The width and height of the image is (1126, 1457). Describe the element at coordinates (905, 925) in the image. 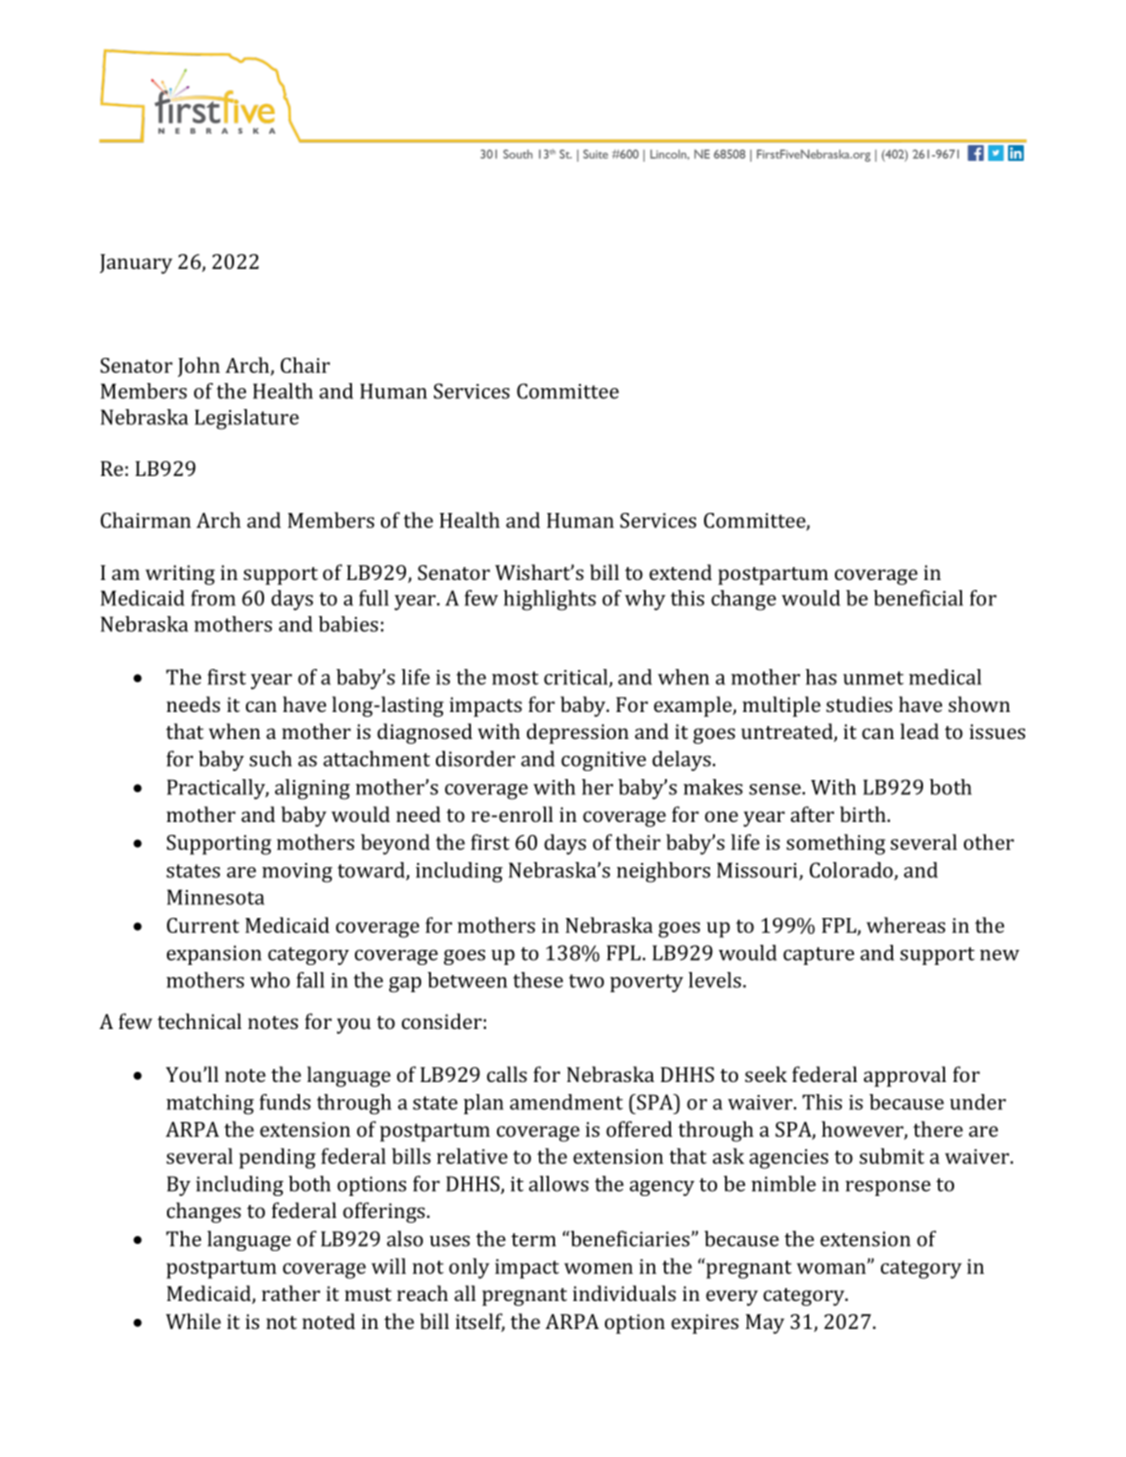

I see `whereas` at that location.
